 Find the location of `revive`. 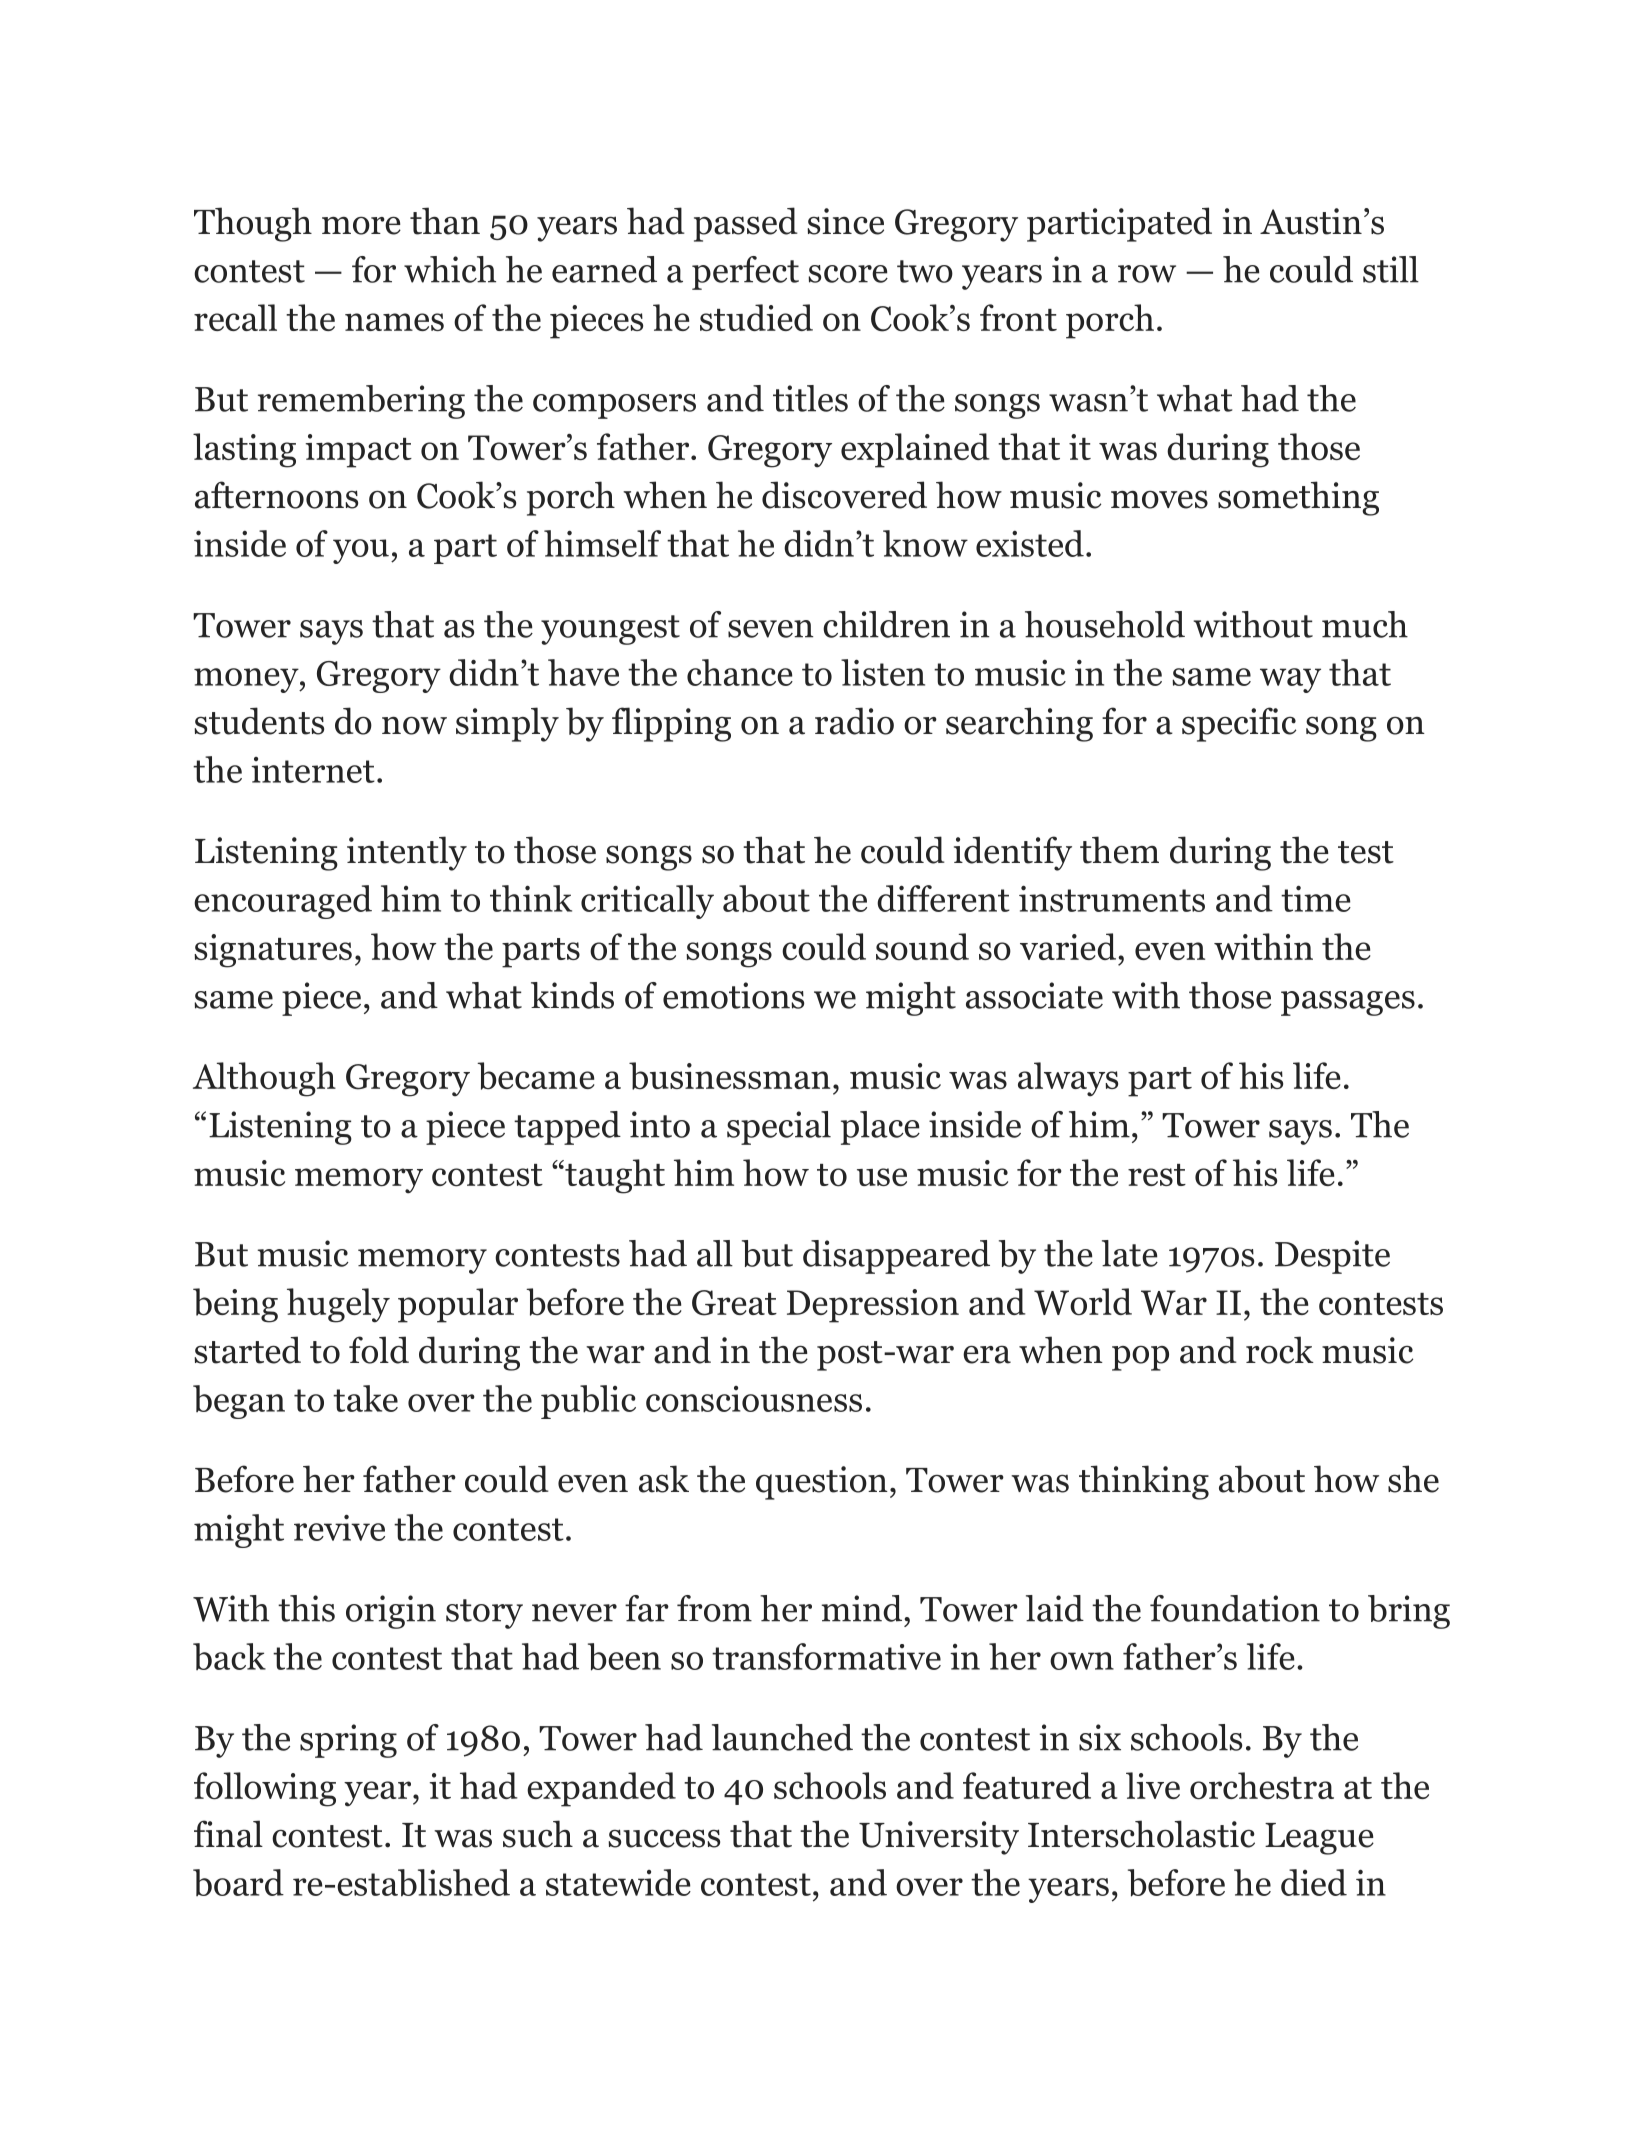

revive is located at coordinates (339, 1527).
